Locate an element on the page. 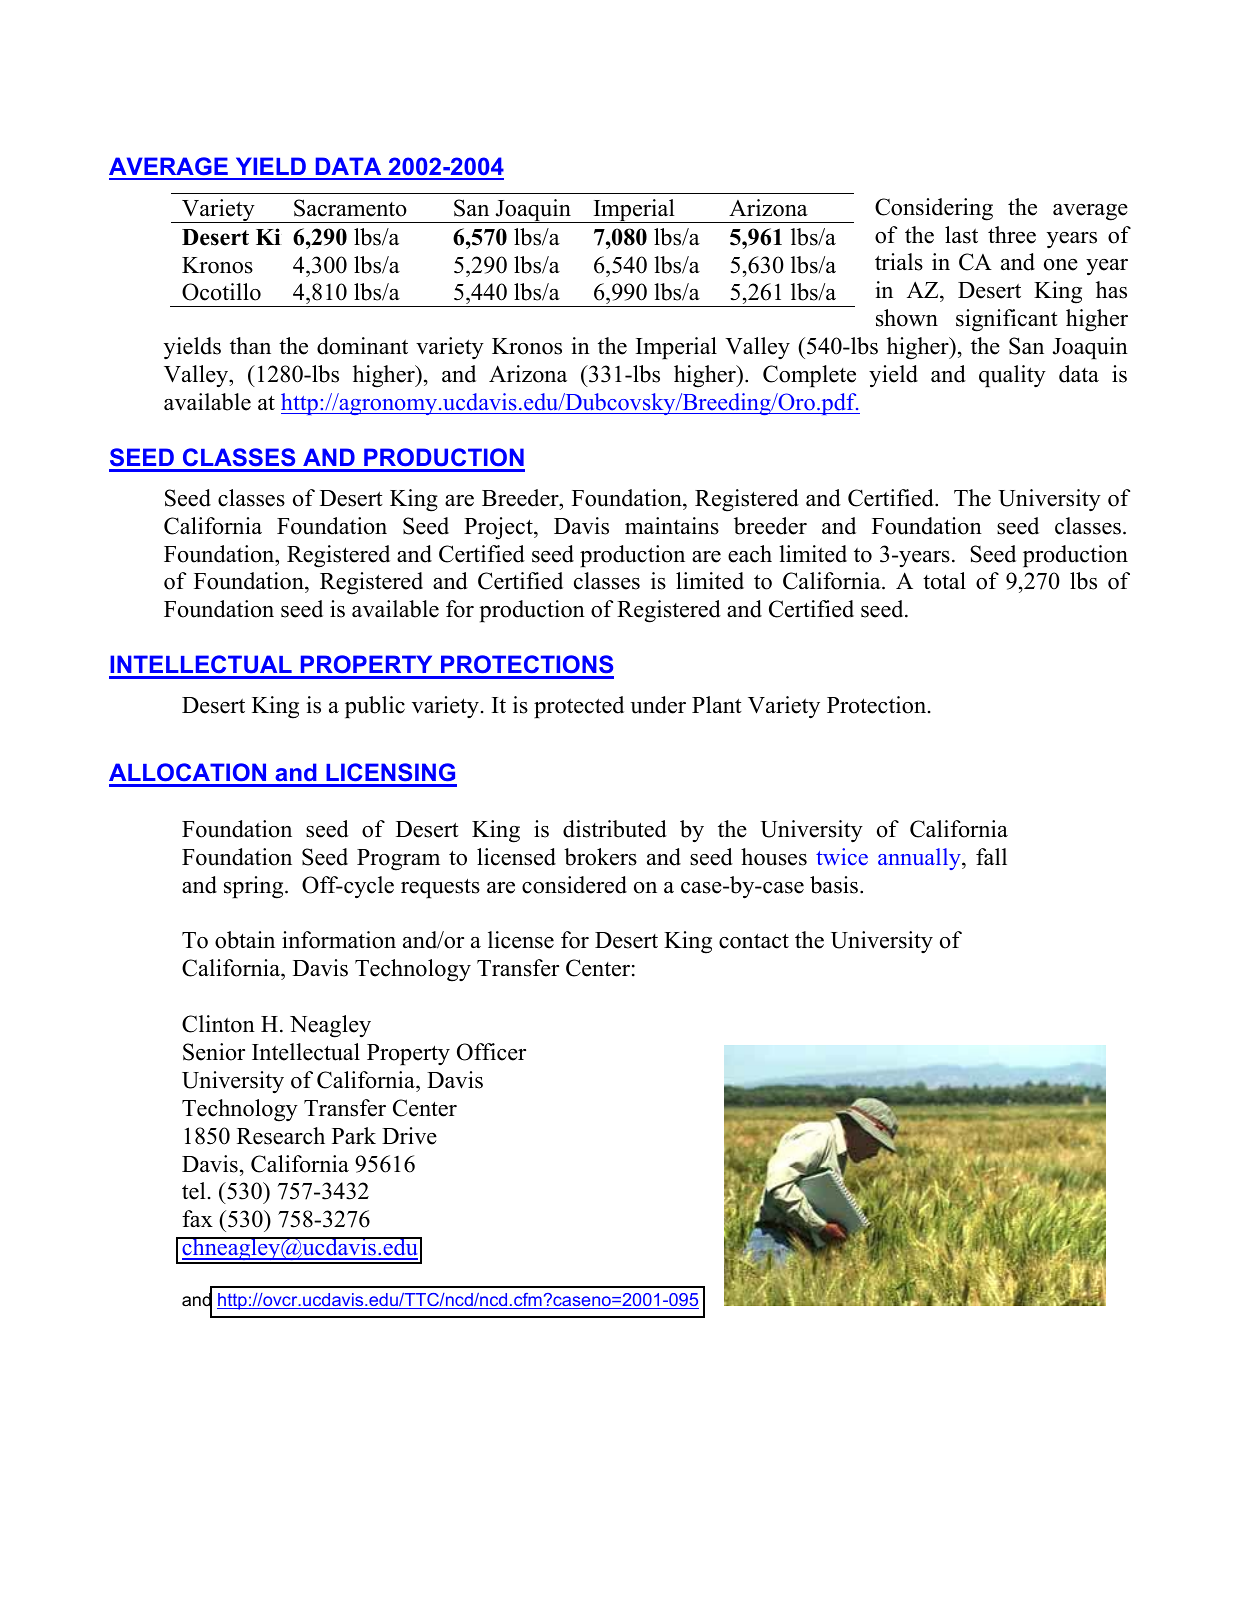 Image resolution: width=1237 pixels, height=1601 pixels. trials is located at coordinates (899, 262).
